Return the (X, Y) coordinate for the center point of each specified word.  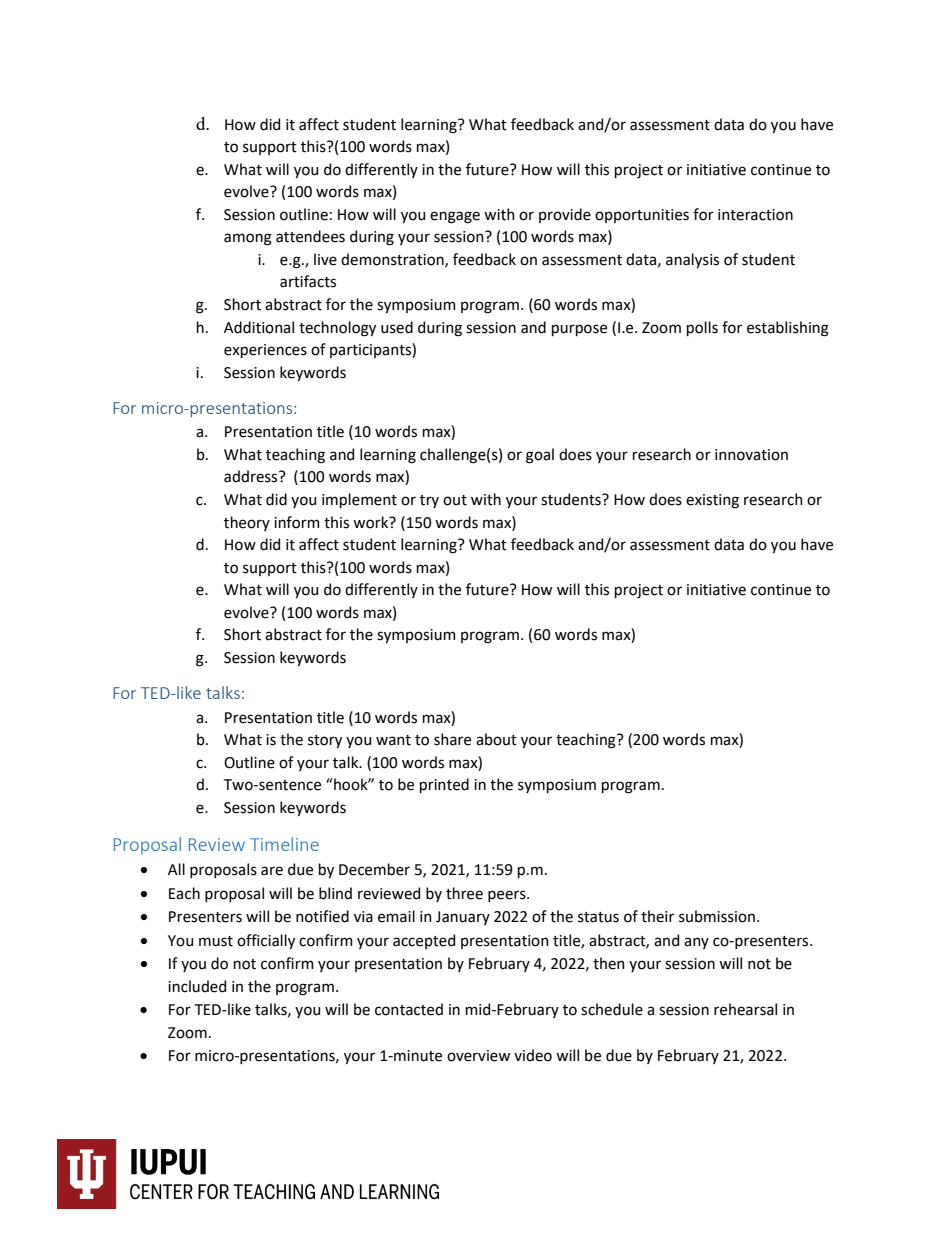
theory (247, 523)
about (496, 739)
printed (444, 785)
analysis (692, 260)
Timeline (284, 844)
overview (478, 1056)
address (252, 476)
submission (717, 916)
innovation (751, 455)
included (197, 986)
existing (712, 501)
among (248, 239)
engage (455, 217)
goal (540, 456)
